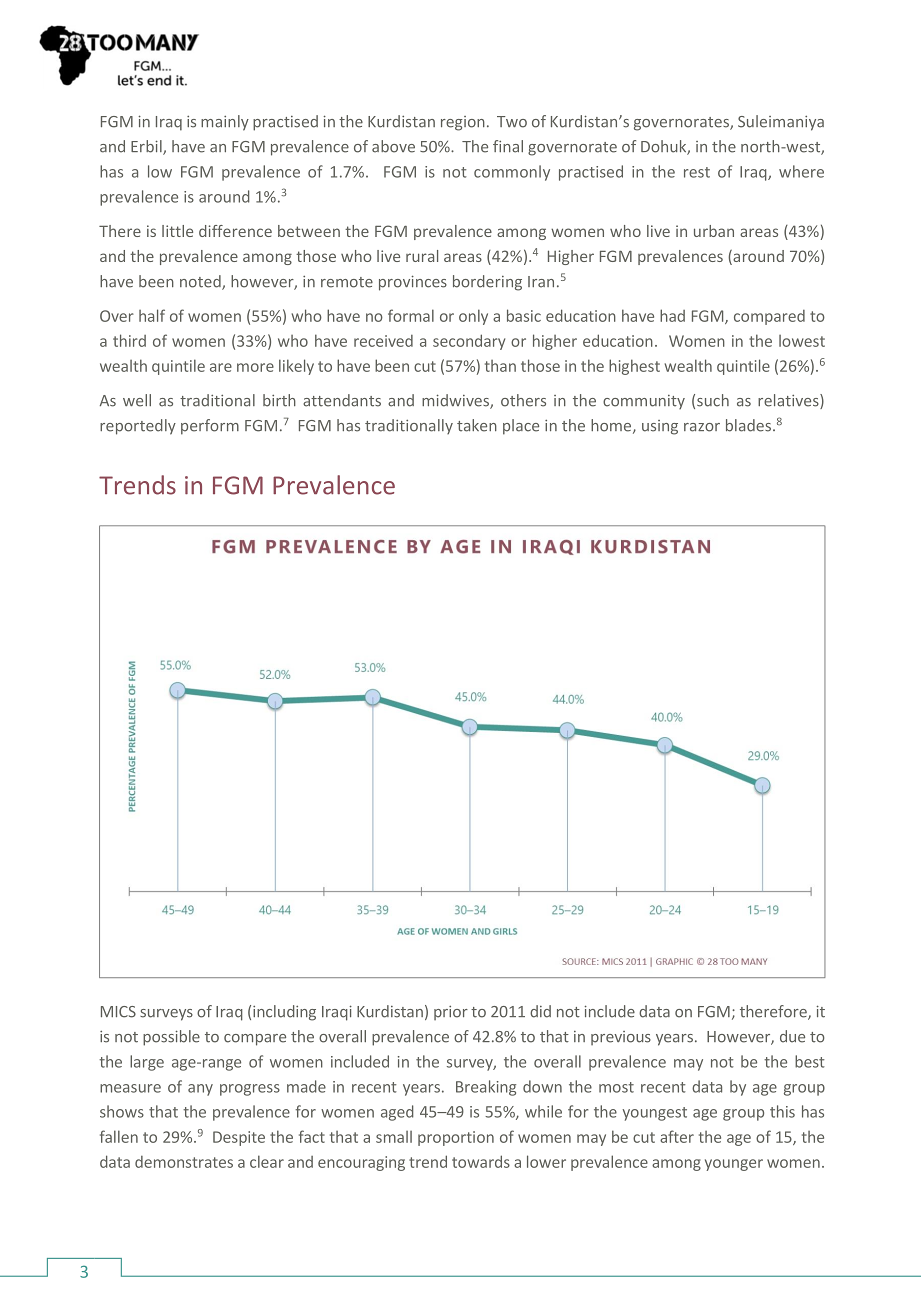  I want to click on due, so click(792, 1036).
